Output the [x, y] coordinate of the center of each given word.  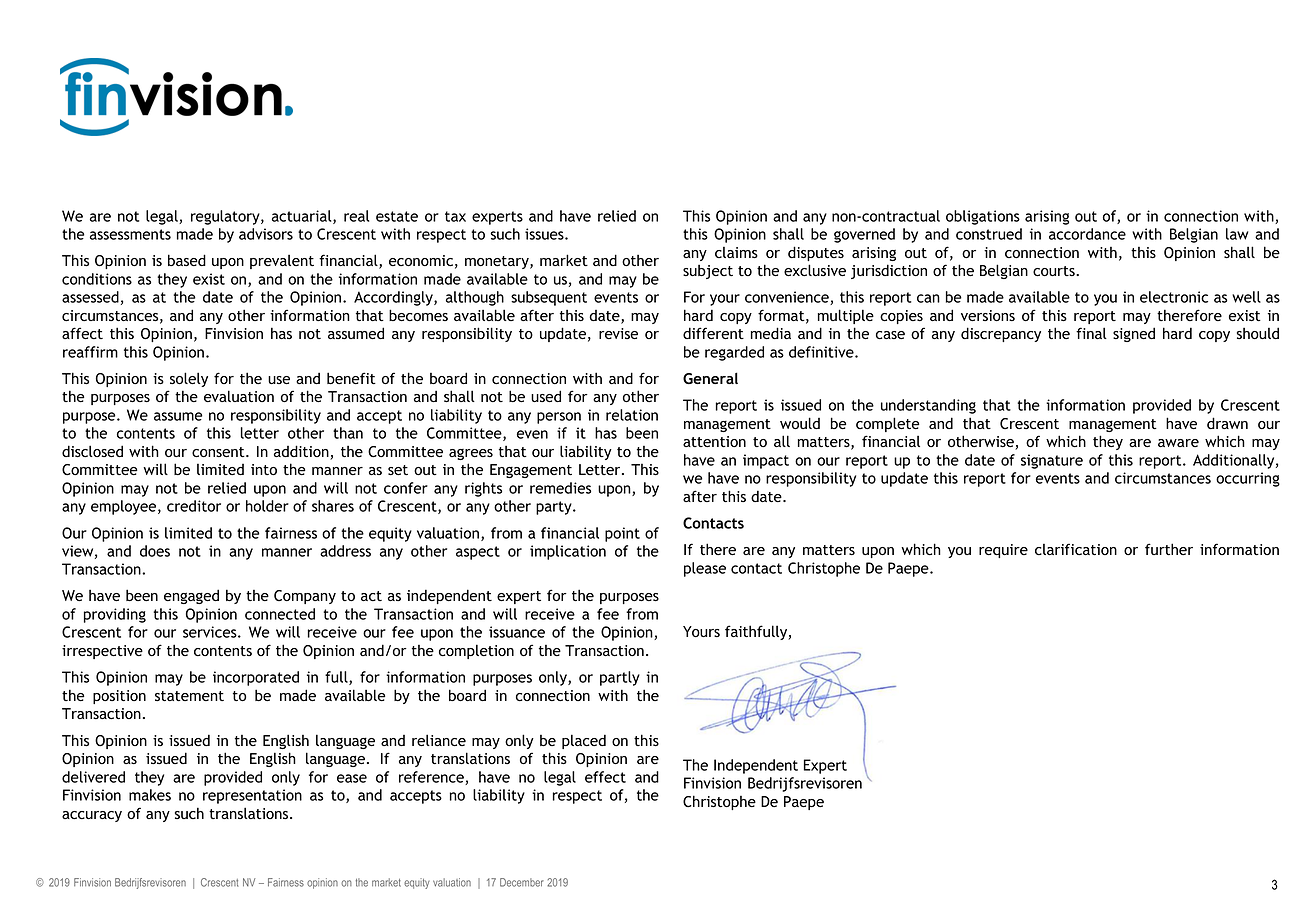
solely [189, 379]
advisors [266, 234]
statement [189, 696]
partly [620, 678]
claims [736, 253]
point [622, 534]
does [155, 551]
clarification [1076, 549]
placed [584, 741]
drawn [1227, 423]
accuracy [92, 816]
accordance [1087, 234]
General [710, 378]
